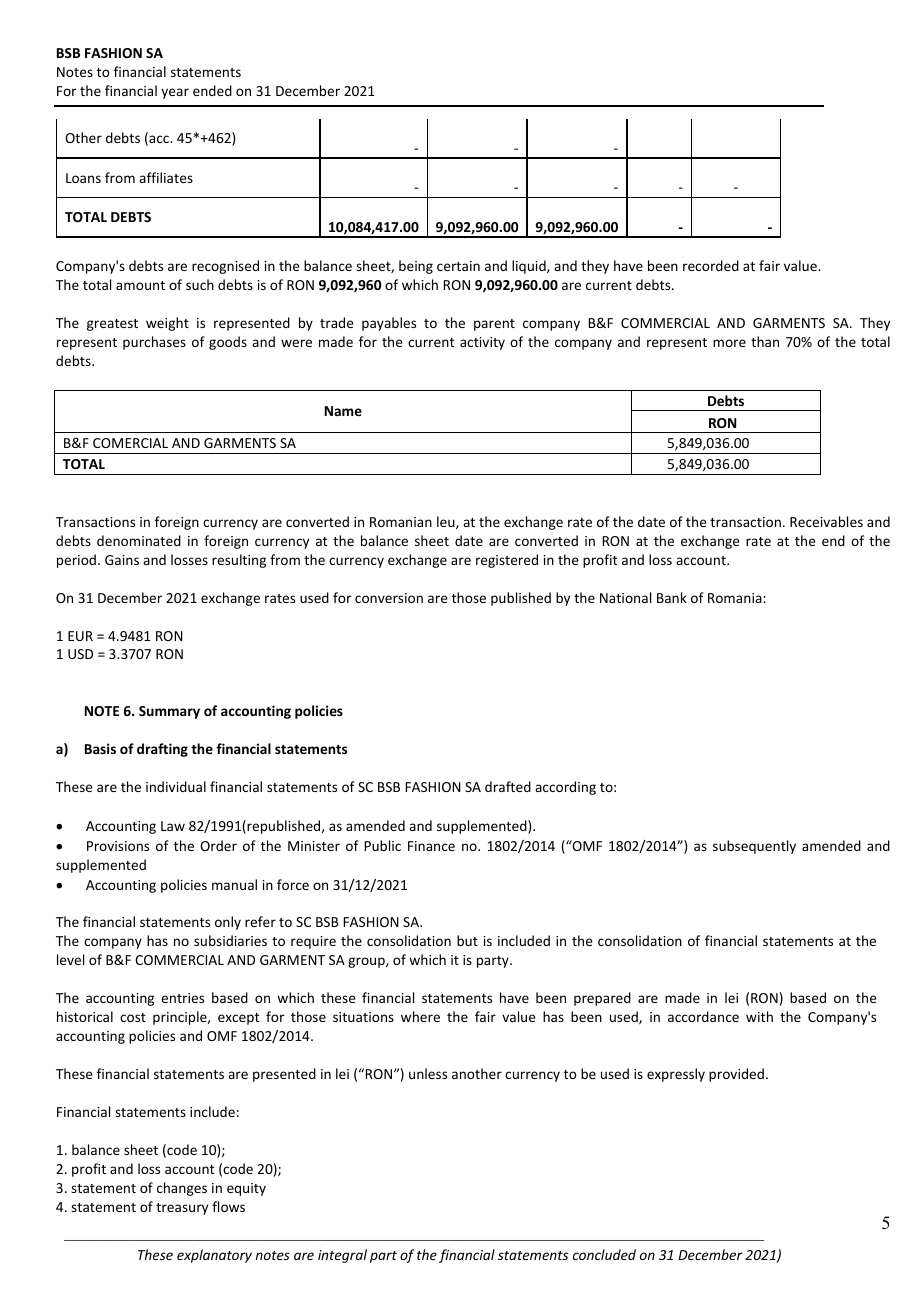  What do you see at coordinates (182, 1209) in the document?
I see `treasury` at bounding box center [182, 1209].
